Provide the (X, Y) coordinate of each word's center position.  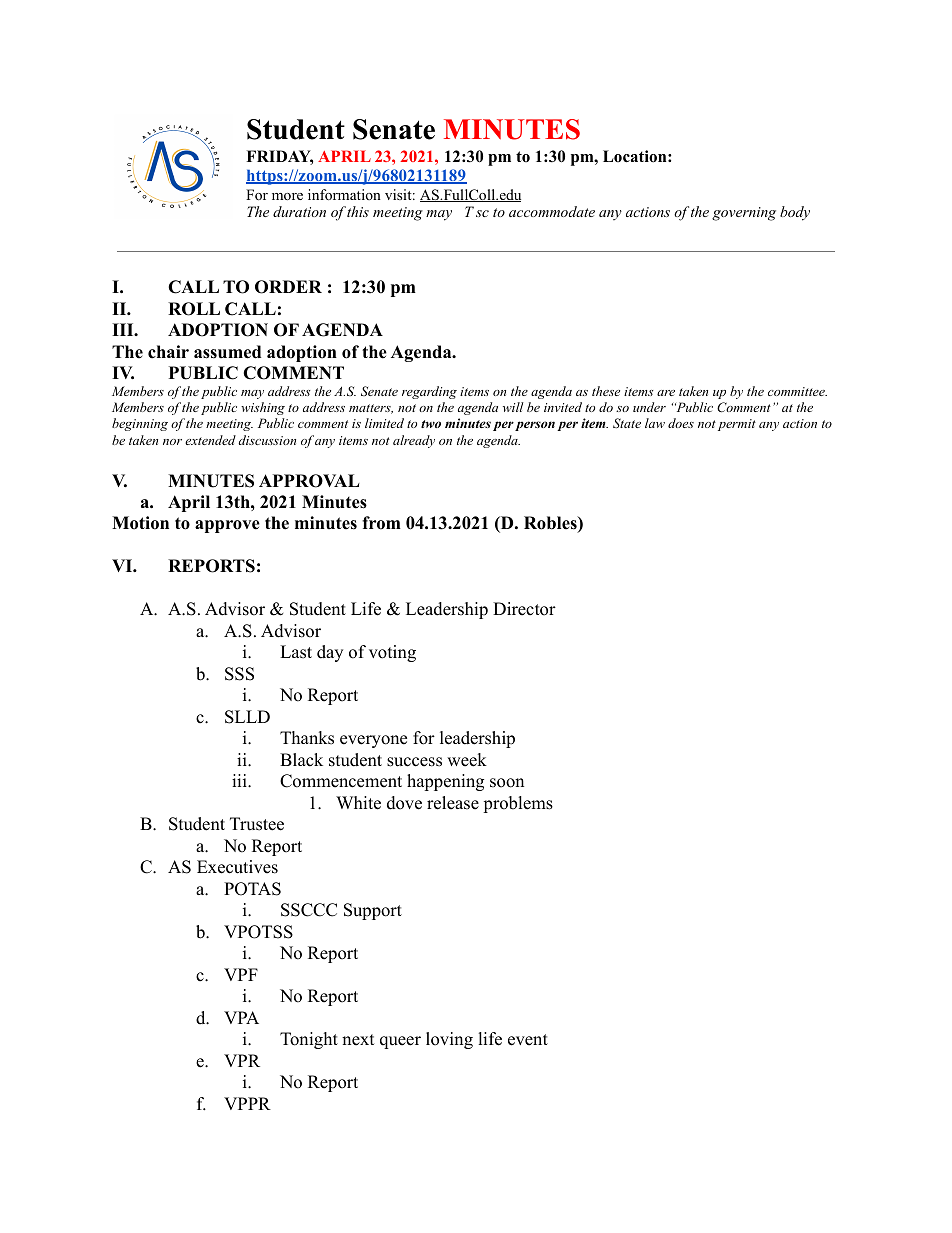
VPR (242, 1060)
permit (737, 425)
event (528, 1040)
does (681, 423)
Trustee (257, 824)
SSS (239, 674)
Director (524, 609)
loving (449, 1040)
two (431, 424)
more (287, 196)
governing (744, 214)
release (453, 803)
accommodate (552, 211)
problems (518, 804)
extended (210, 440)
